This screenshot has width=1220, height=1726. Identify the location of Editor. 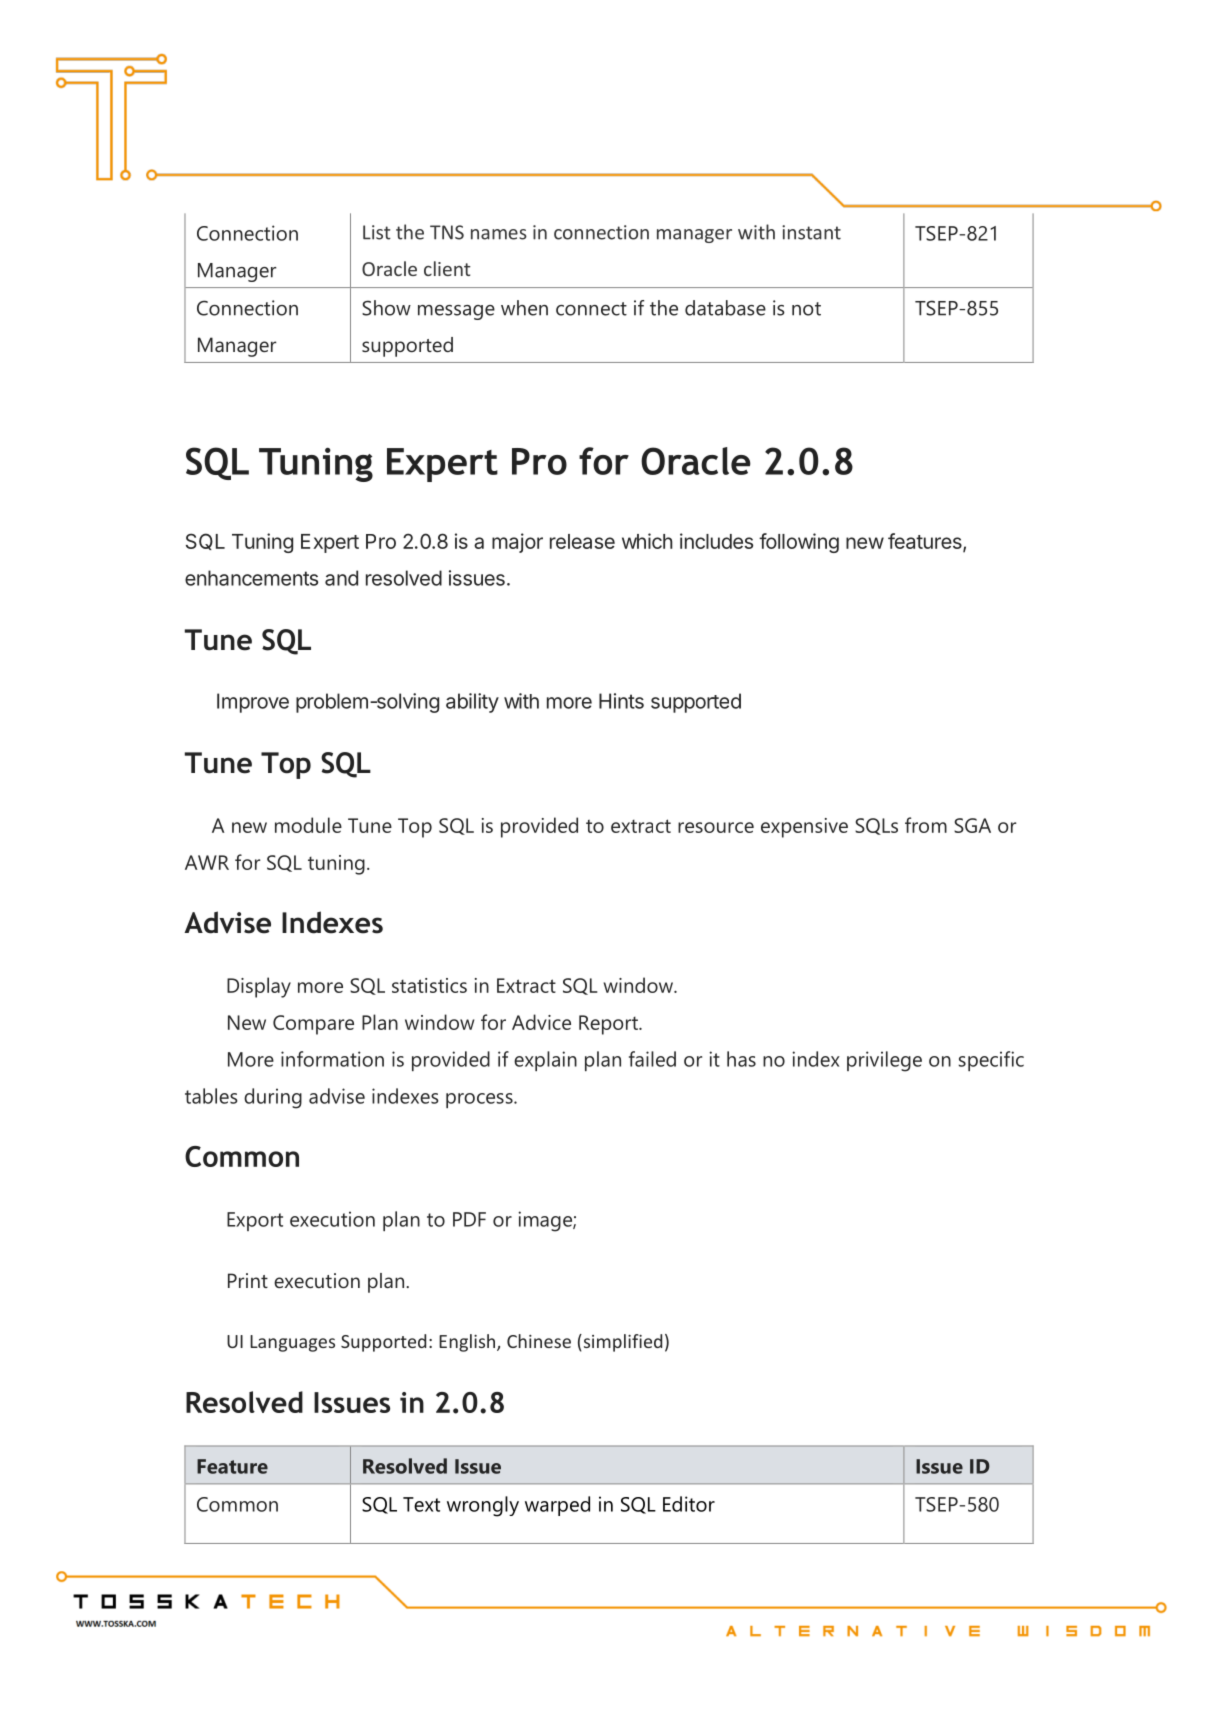
(689, 1504).
